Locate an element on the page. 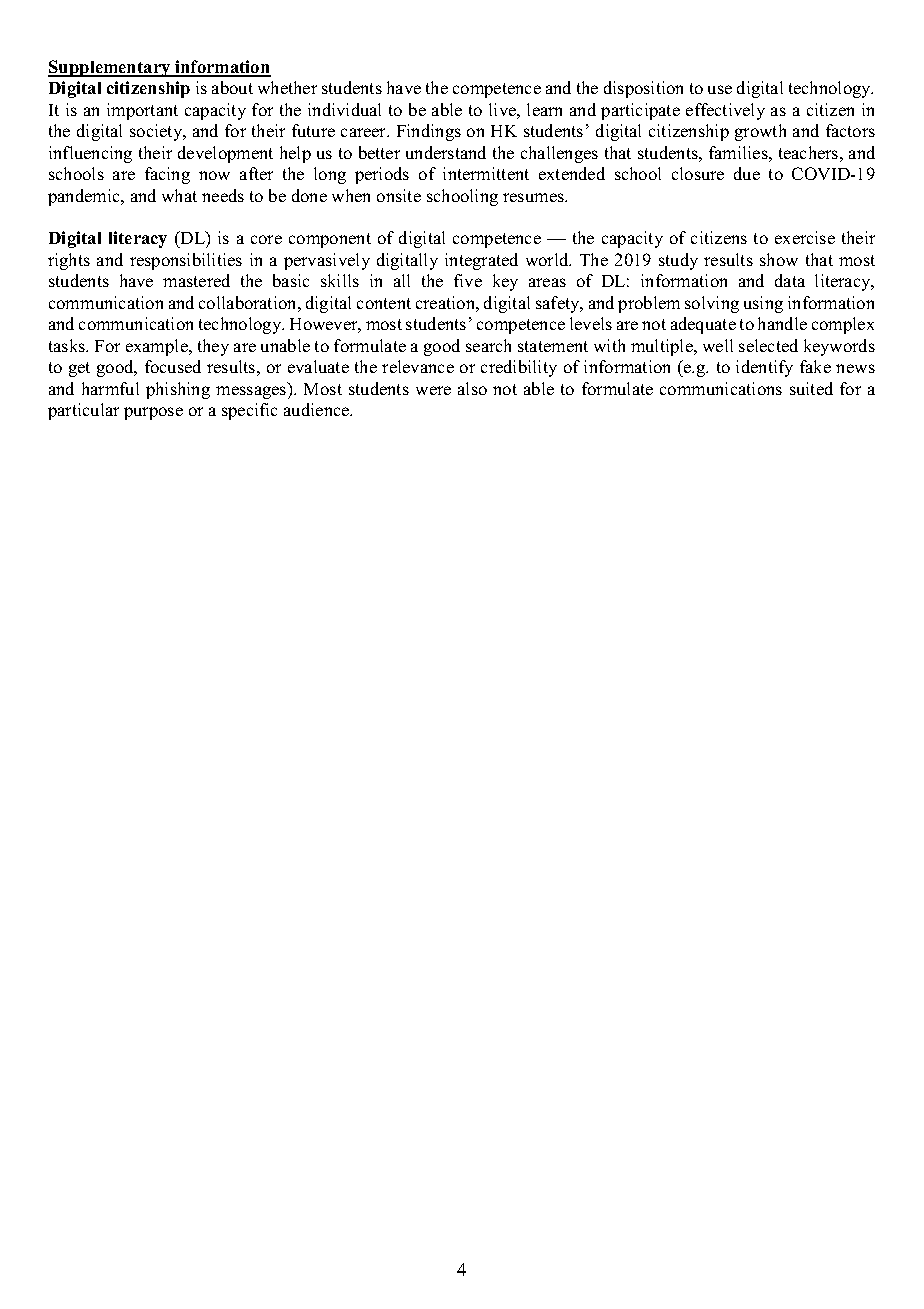  were is located at coordinates (433, 390).
